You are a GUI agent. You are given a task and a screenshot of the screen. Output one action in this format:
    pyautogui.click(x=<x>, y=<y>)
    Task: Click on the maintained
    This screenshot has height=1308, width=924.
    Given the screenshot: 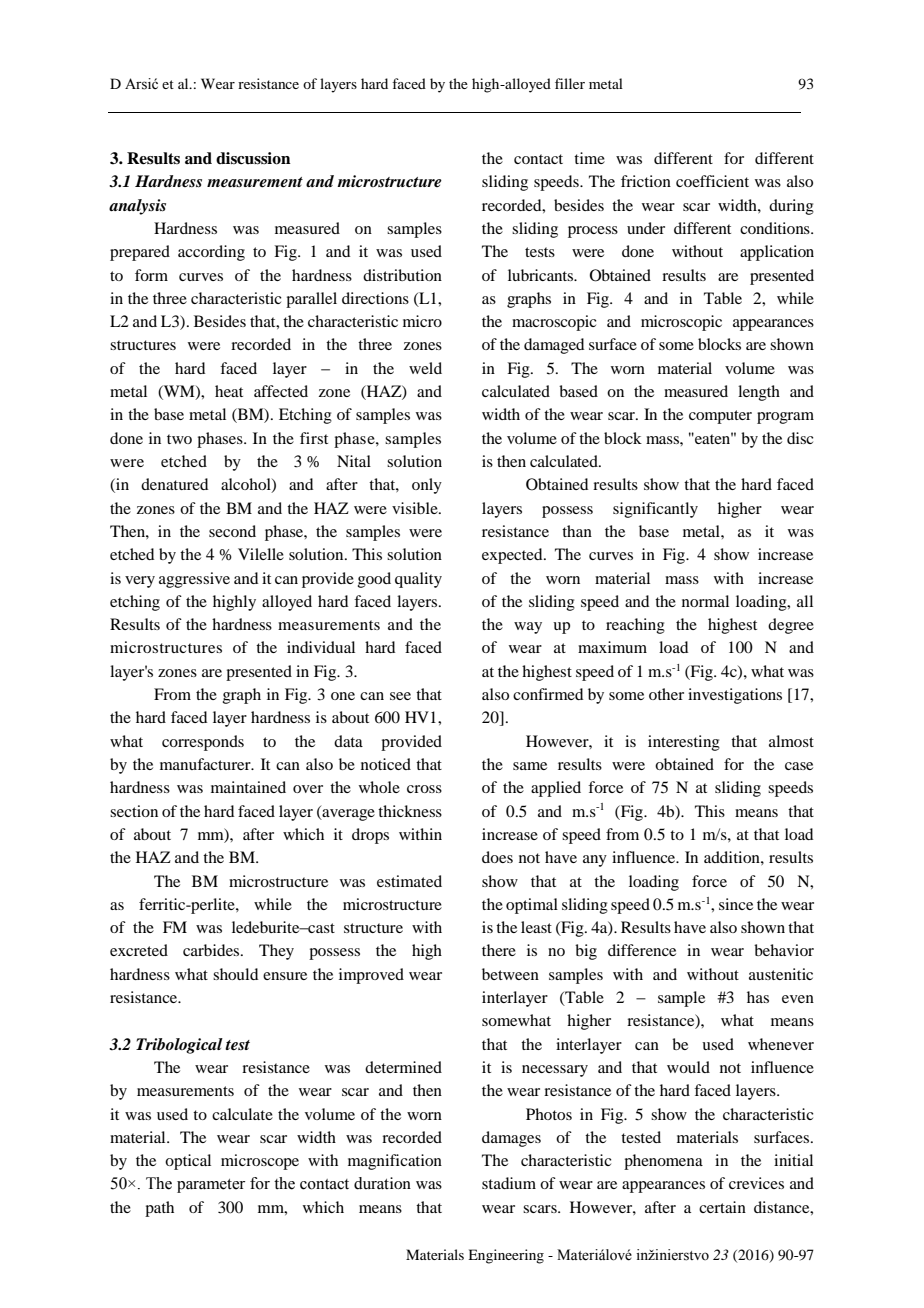 What is the action you would take?
    pyautogui.click(x=248, y=787)
